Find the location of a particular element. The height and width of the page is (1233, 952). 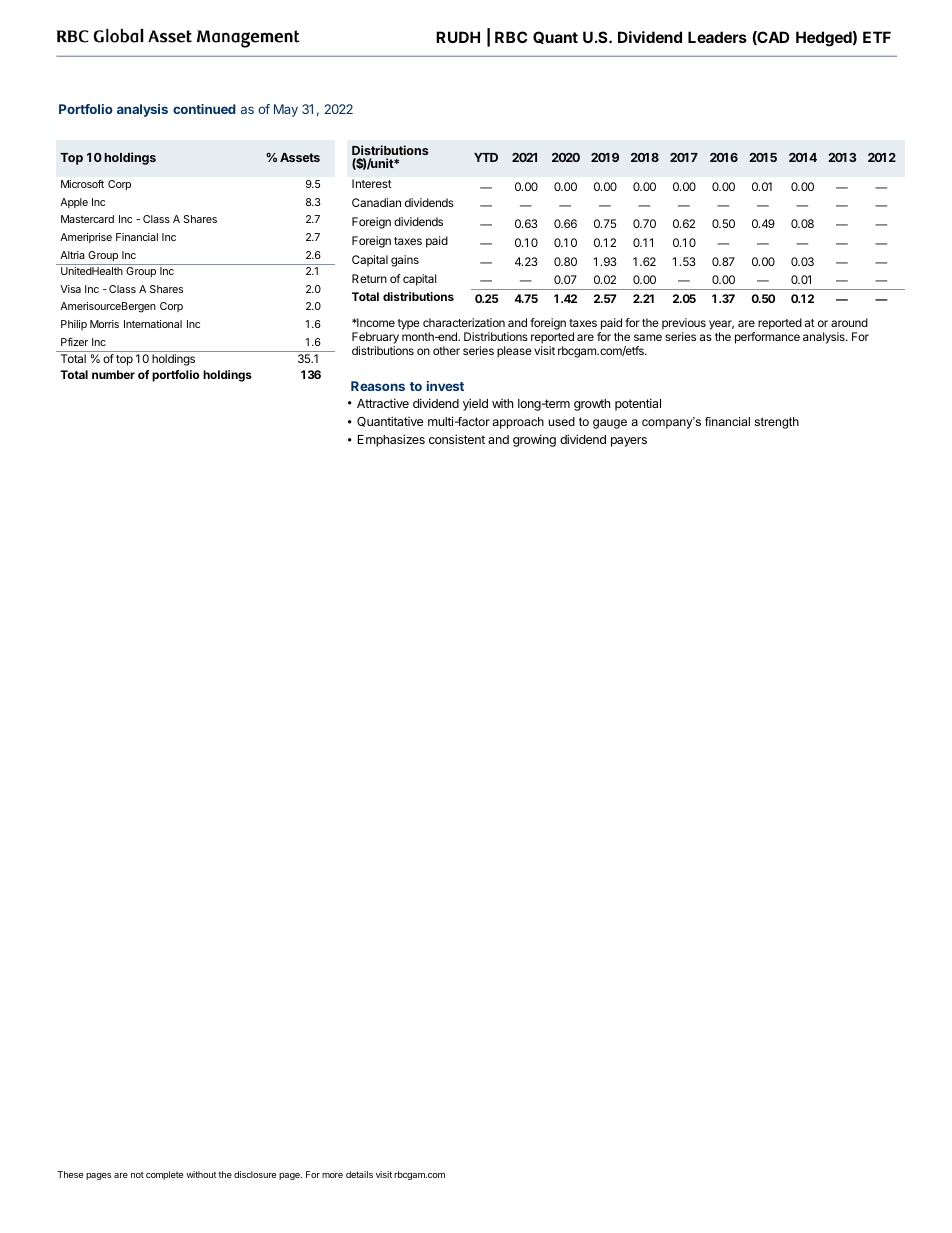

continued is located at coordinates (204, 109).
